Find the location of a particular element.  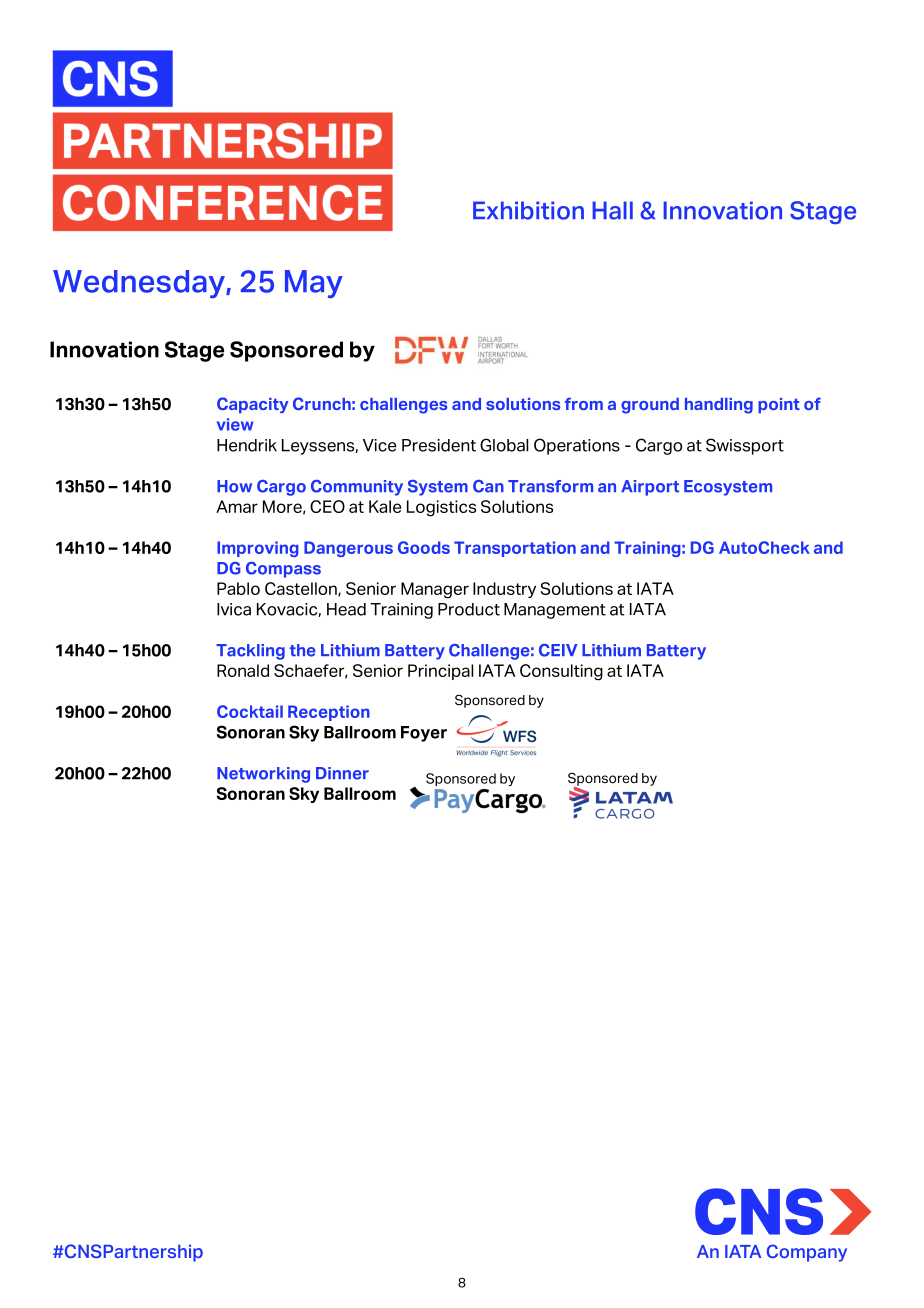

ground is located at coordinates (650, 406).
